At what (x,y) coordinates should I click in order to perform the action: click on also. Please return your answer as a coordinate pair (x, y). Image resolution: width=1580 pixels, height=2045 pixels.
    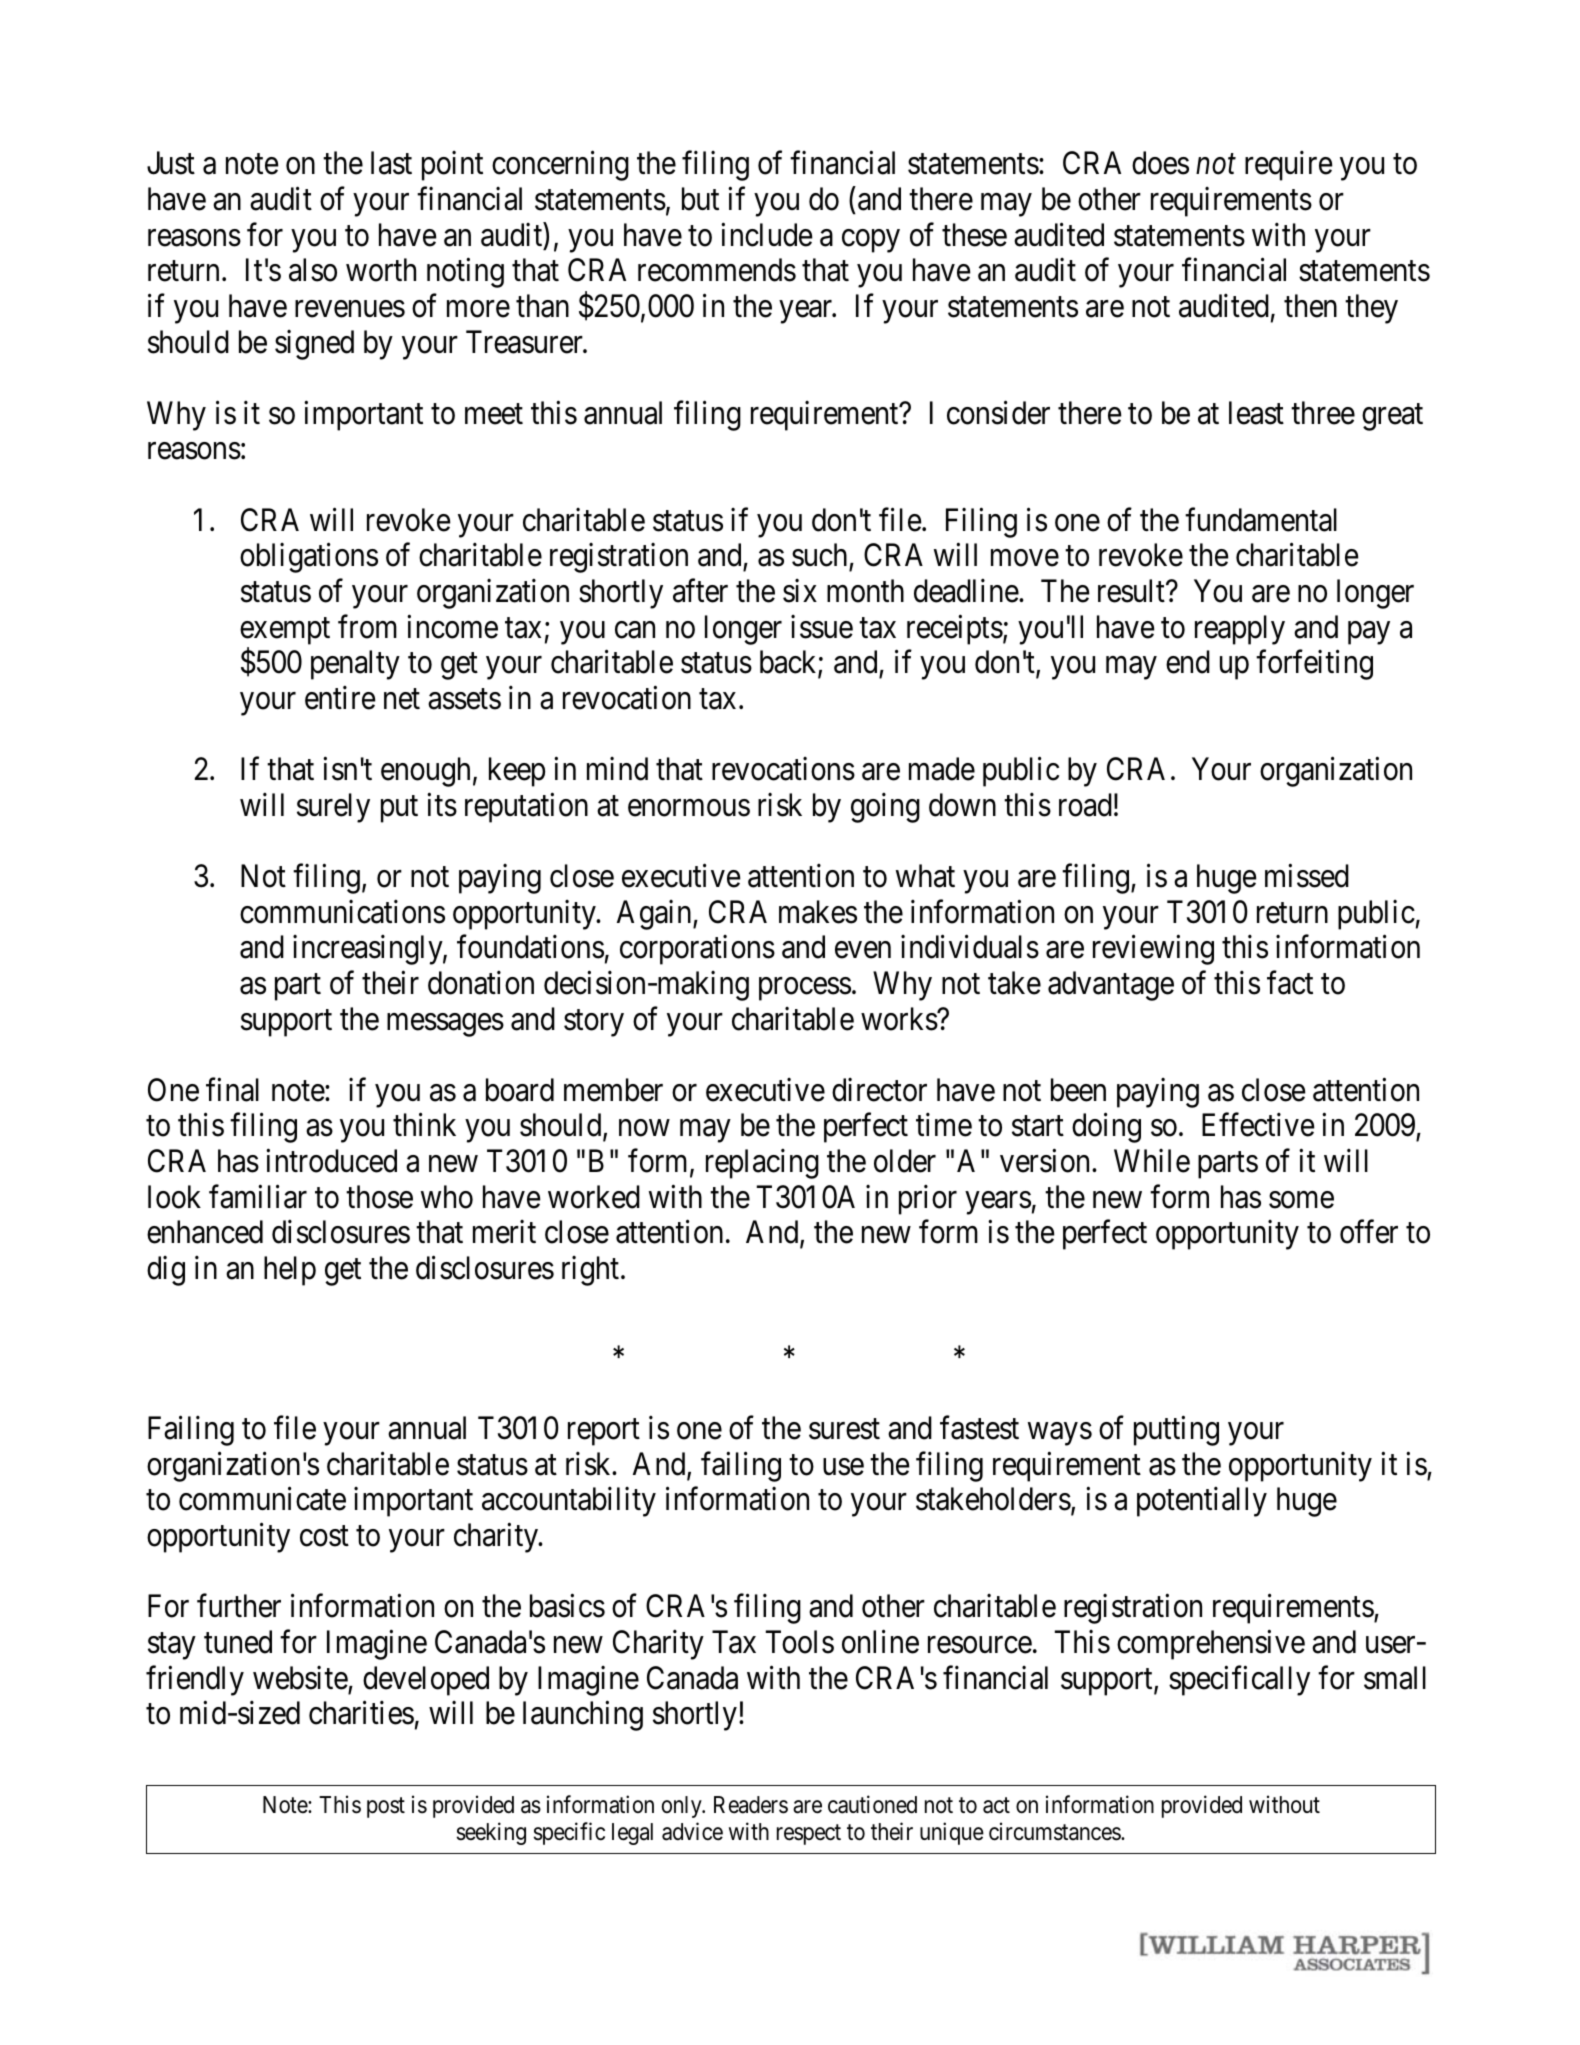
    Looking at the image, I should click on (313, 270).
